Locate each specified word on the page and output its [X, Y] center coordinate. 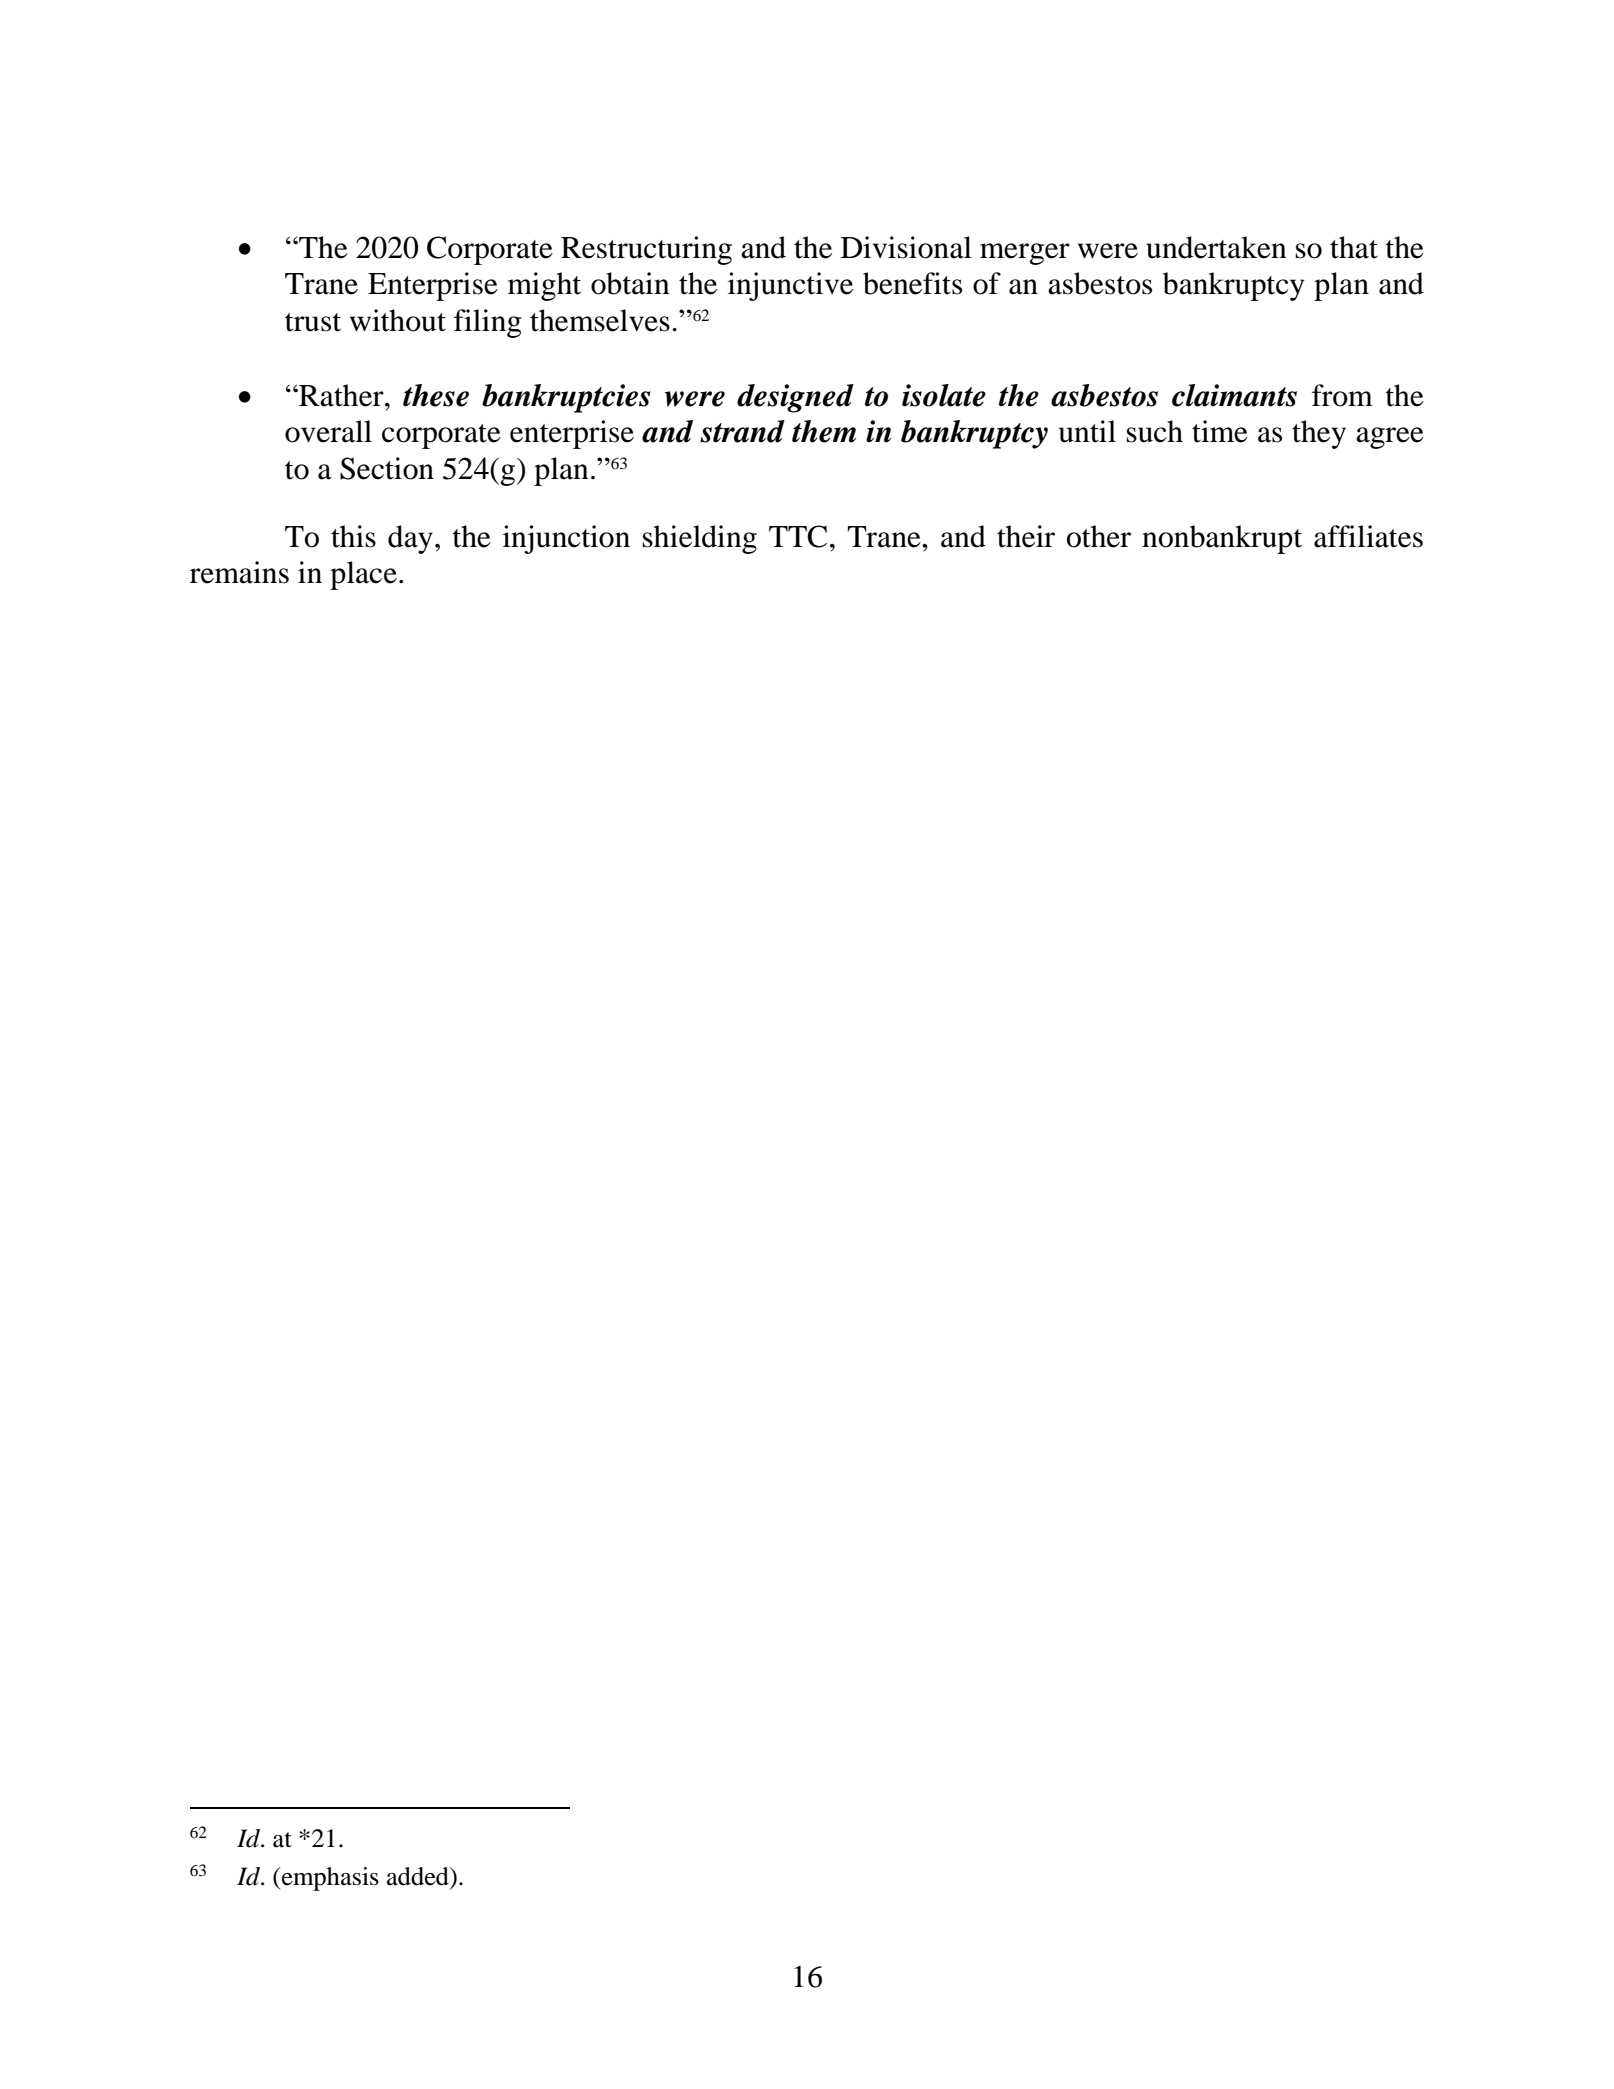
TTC [798, 536]
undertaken [1216, 247]
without [398, 320]
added [419, 1876]
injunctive [790, 286]
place [363, 575]
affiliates [1368, 536]
